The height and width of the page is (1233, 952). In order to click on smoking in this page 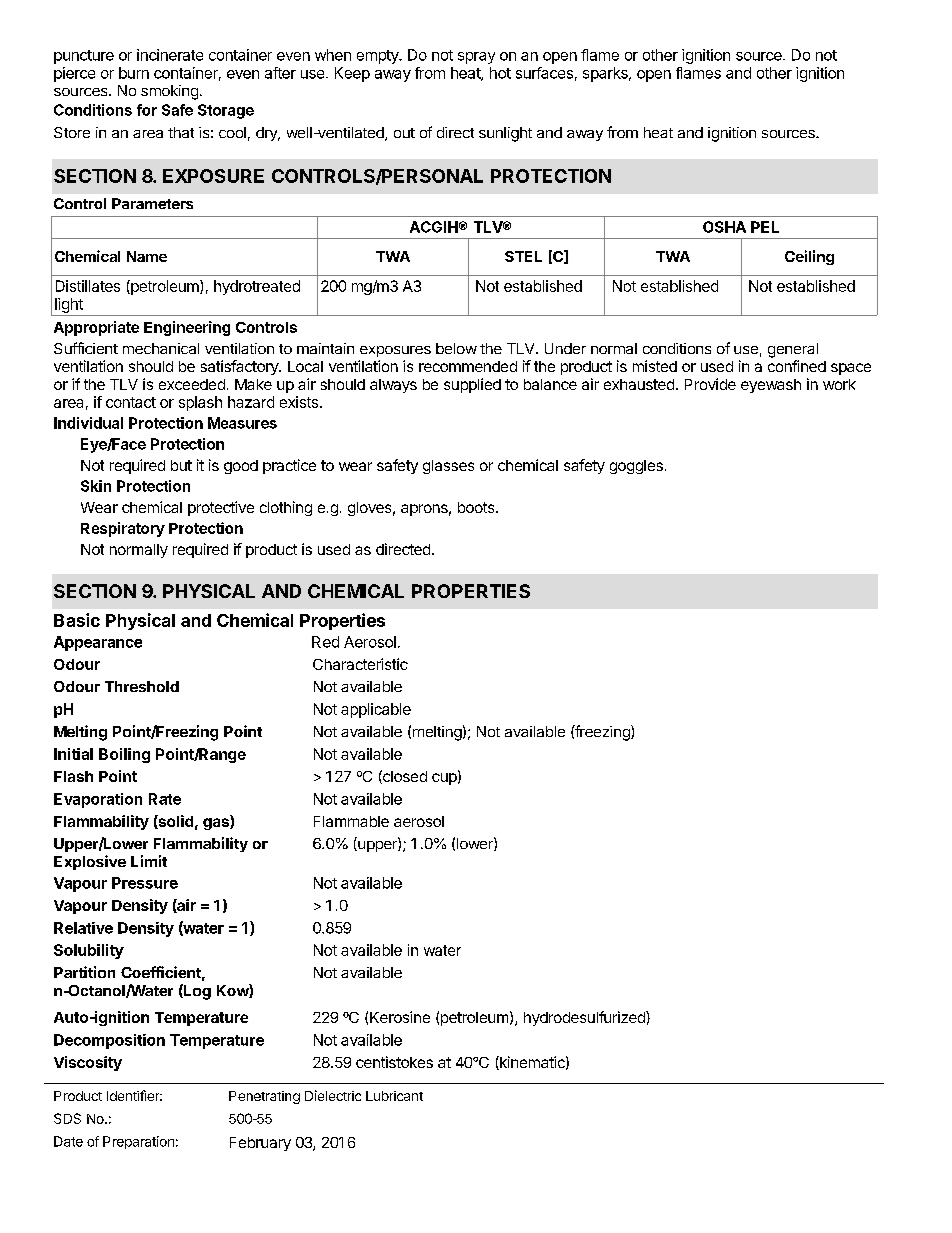, I will do `click(169, 92)`.
